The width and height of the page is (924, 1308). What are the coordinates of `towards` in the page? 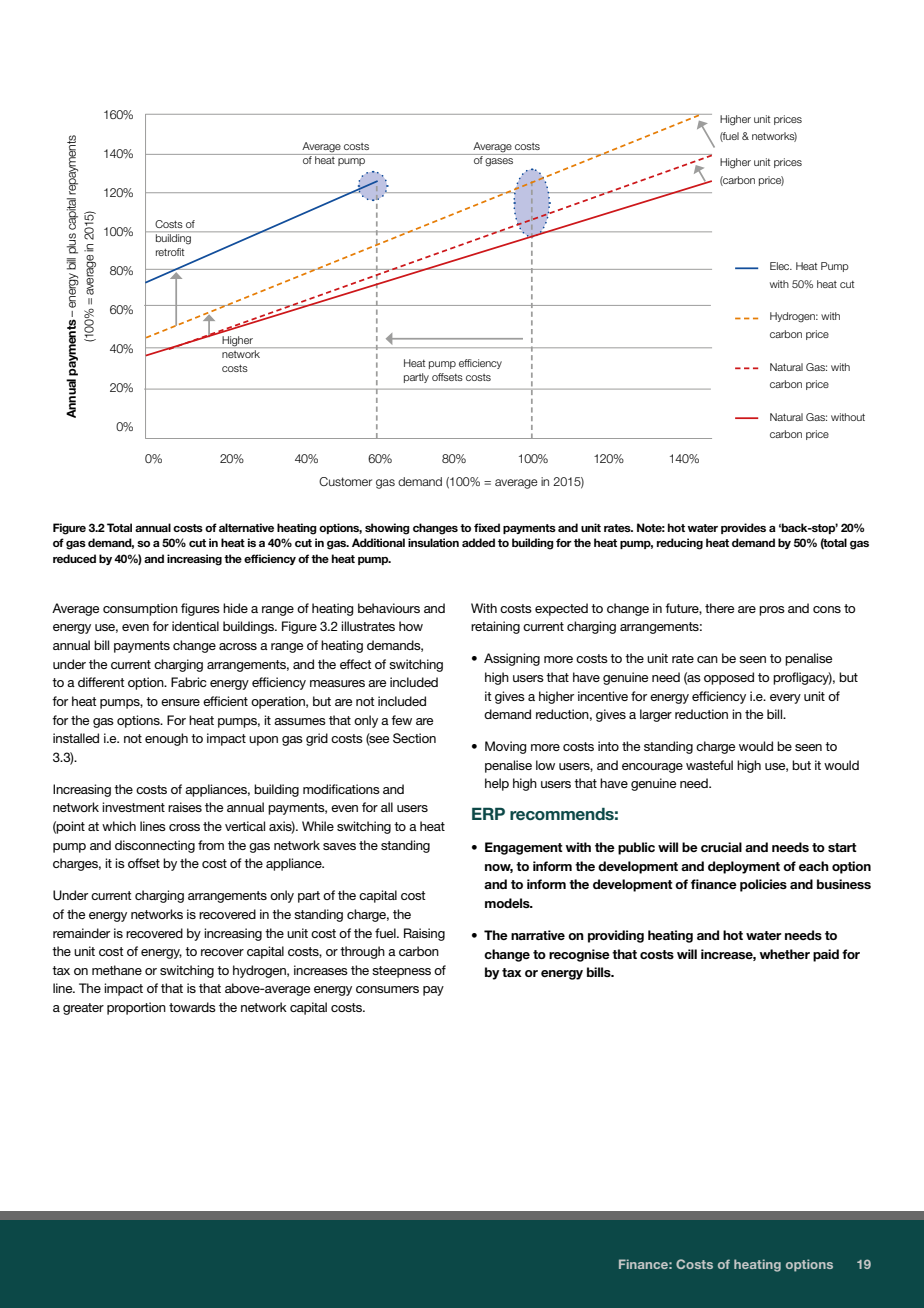 It's located at (192, 1007).
